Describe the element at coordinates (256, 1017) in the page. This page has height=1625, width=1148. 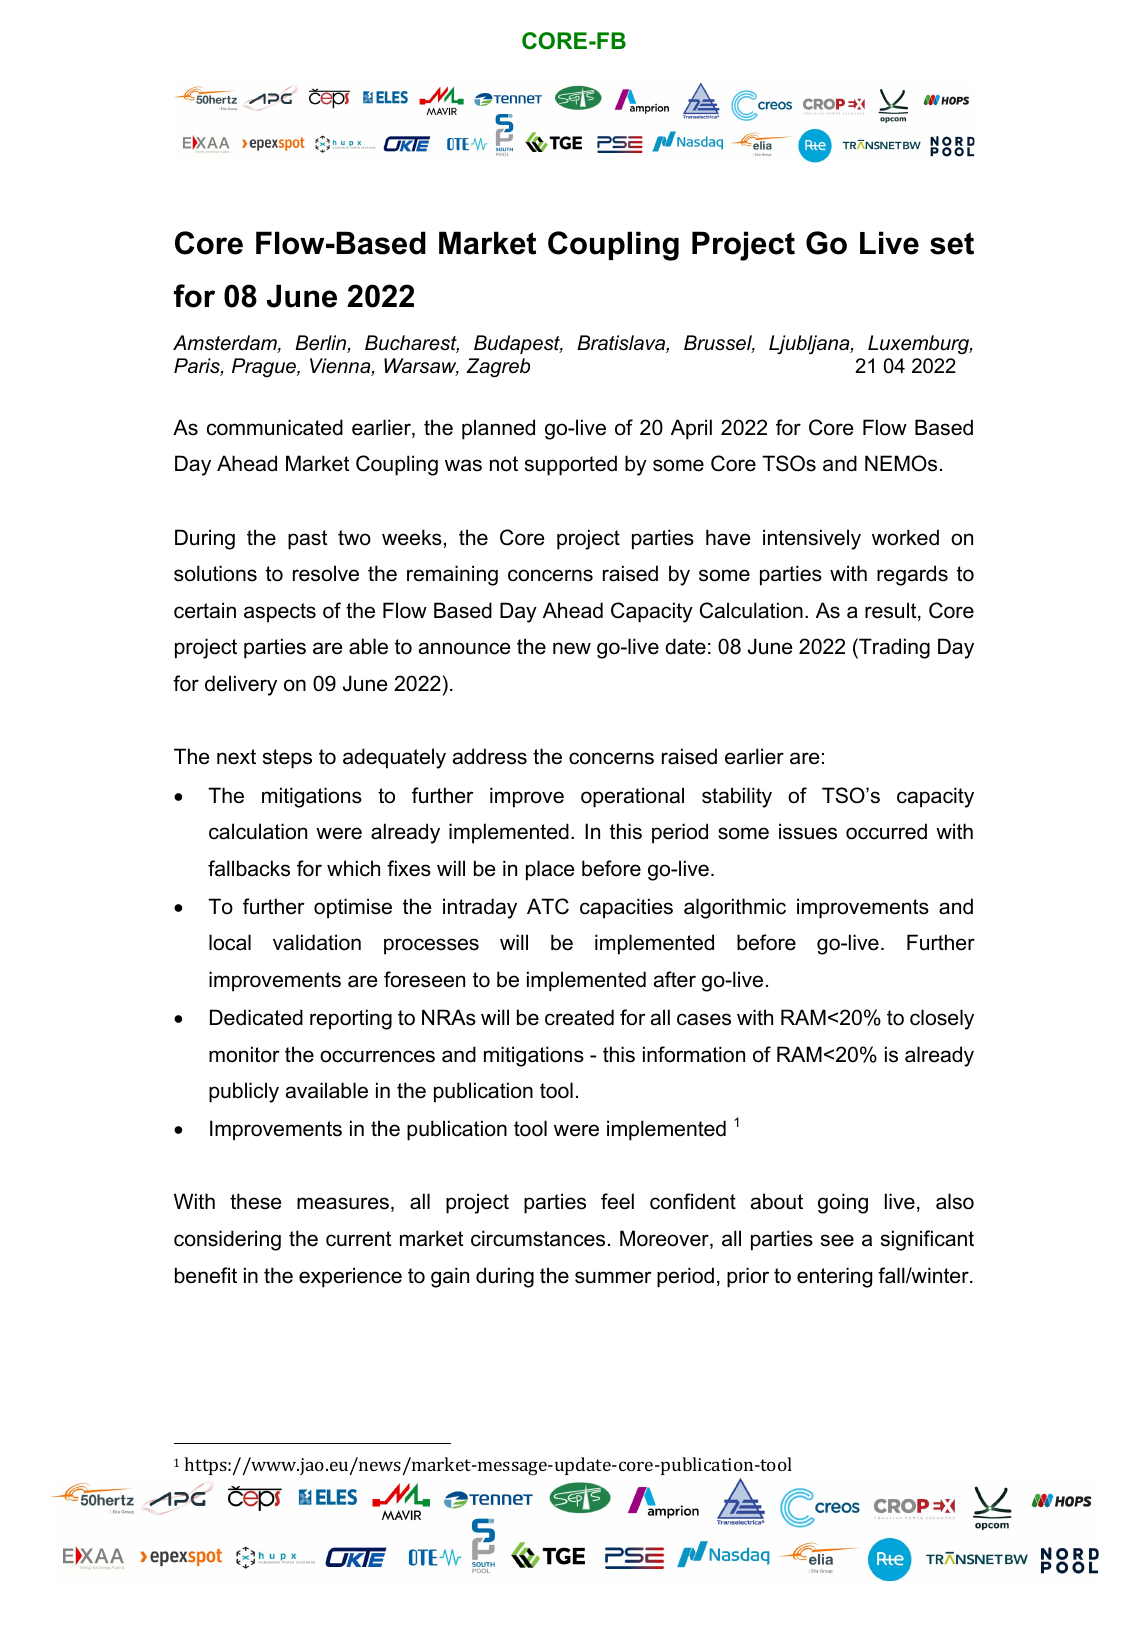
I see `Dedicated` at that location.
